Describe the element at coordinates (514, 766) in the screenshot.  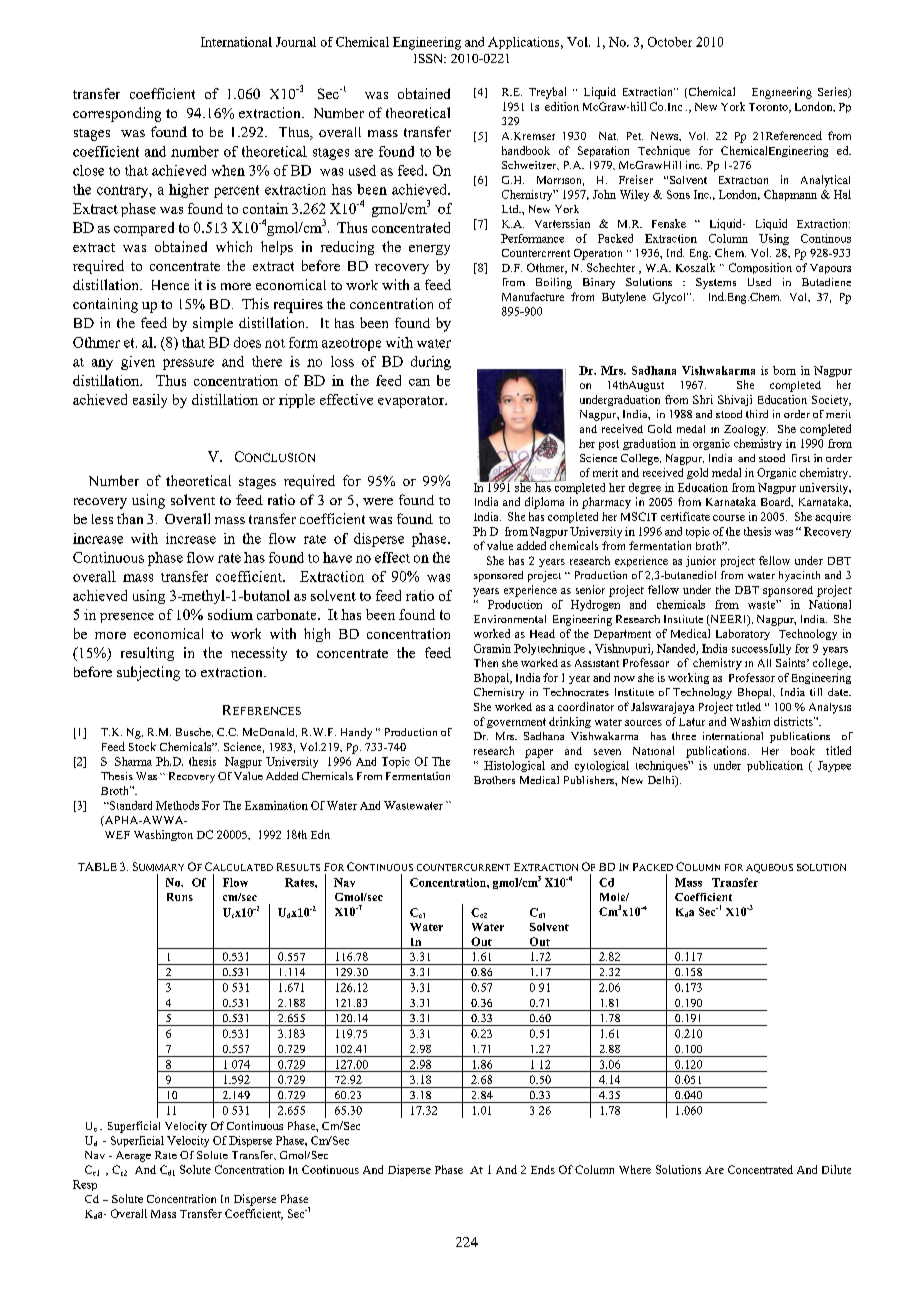
I see `Histological` at that location.
